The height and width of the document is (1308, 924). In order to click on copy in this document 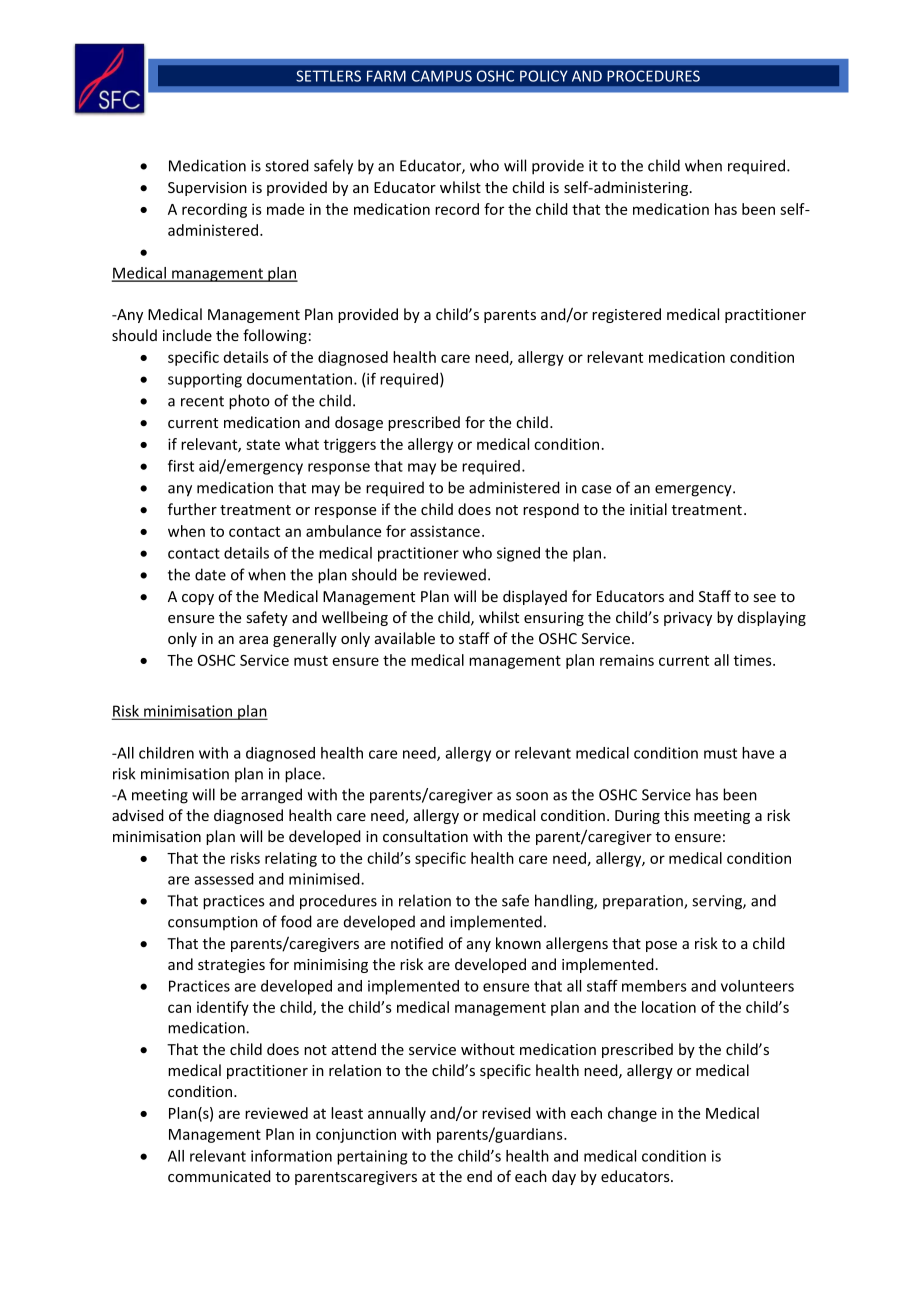, I will do `click(198, 599)`.
